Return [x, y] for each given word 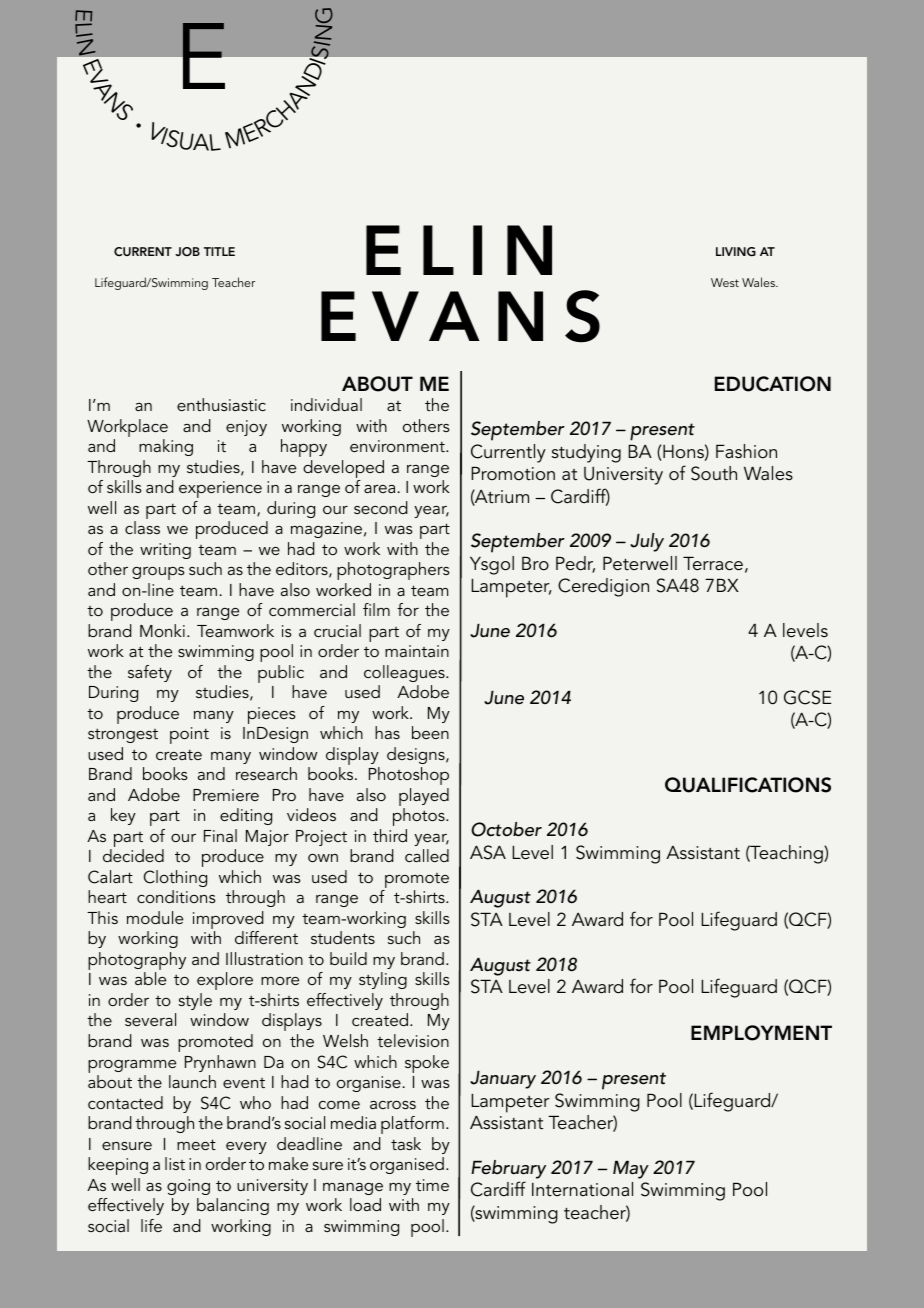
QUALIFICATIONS [748, 785]
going [188, 1187]
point [189, 735]
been [430, 732]
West [725, 282]
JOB [187, 252]
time [432, 1185]
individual [326, 404]
